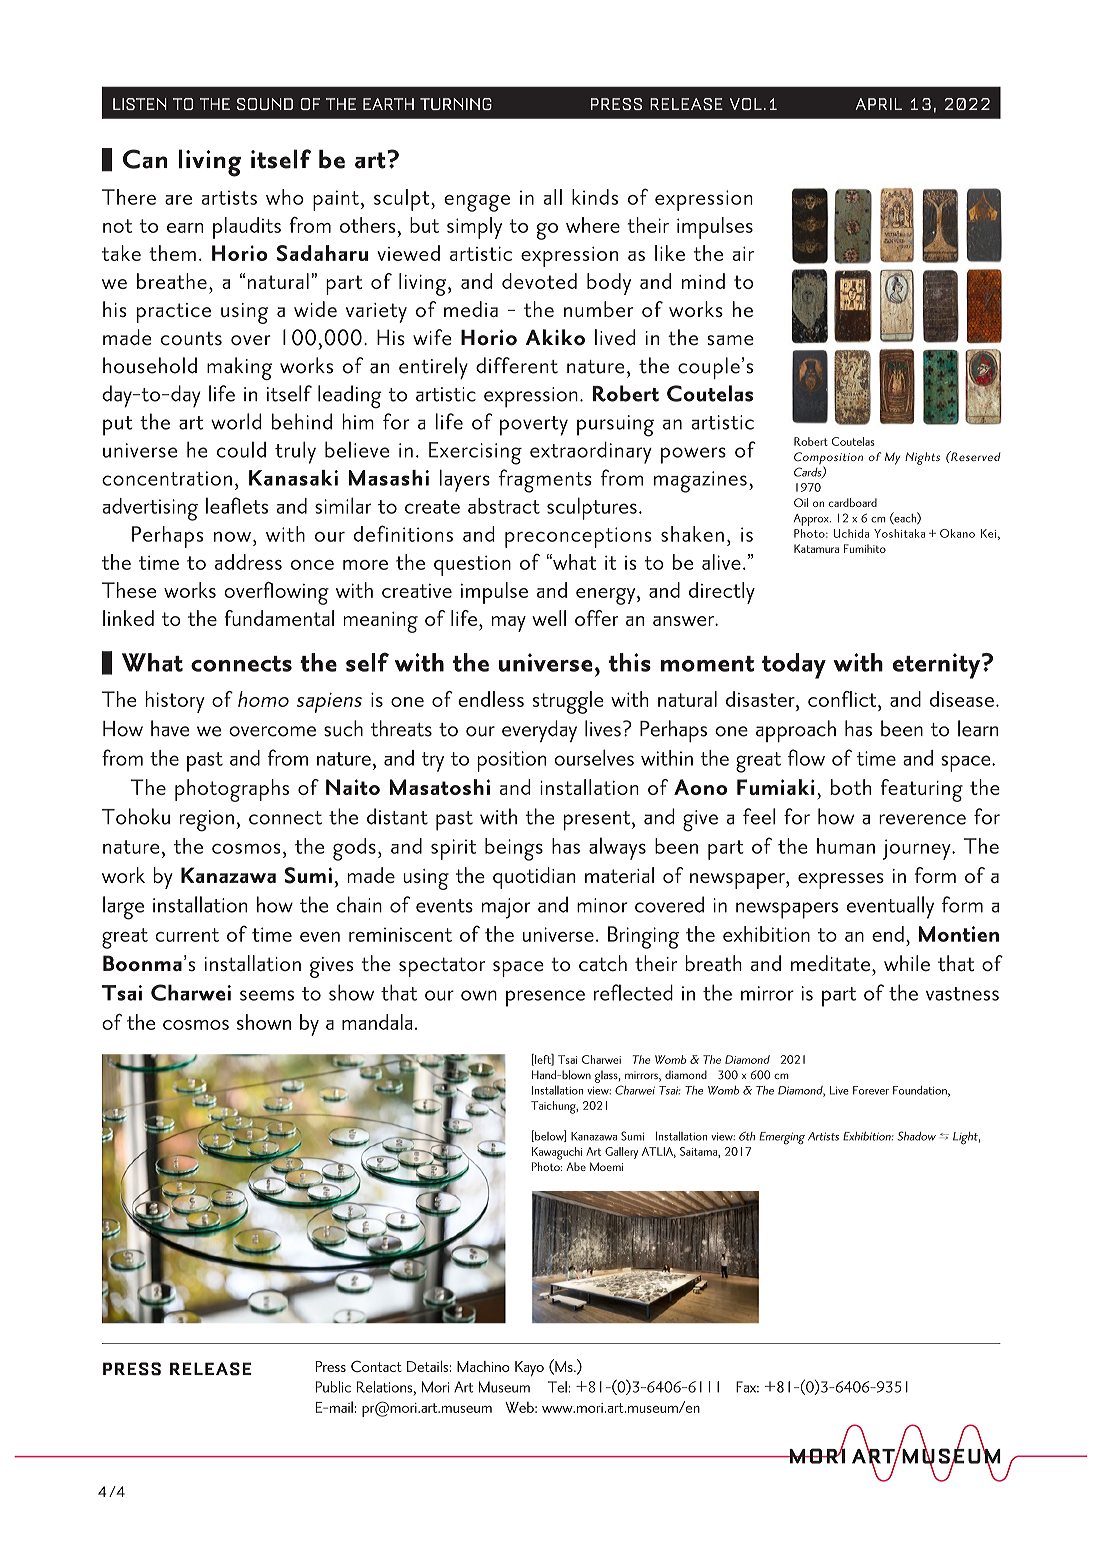 The width and height of the screenshot is (1102, 1547). What do you see at coordinates (595, 197) in the screenshot?
I see `kinds` at bounding box center [595, 197].
